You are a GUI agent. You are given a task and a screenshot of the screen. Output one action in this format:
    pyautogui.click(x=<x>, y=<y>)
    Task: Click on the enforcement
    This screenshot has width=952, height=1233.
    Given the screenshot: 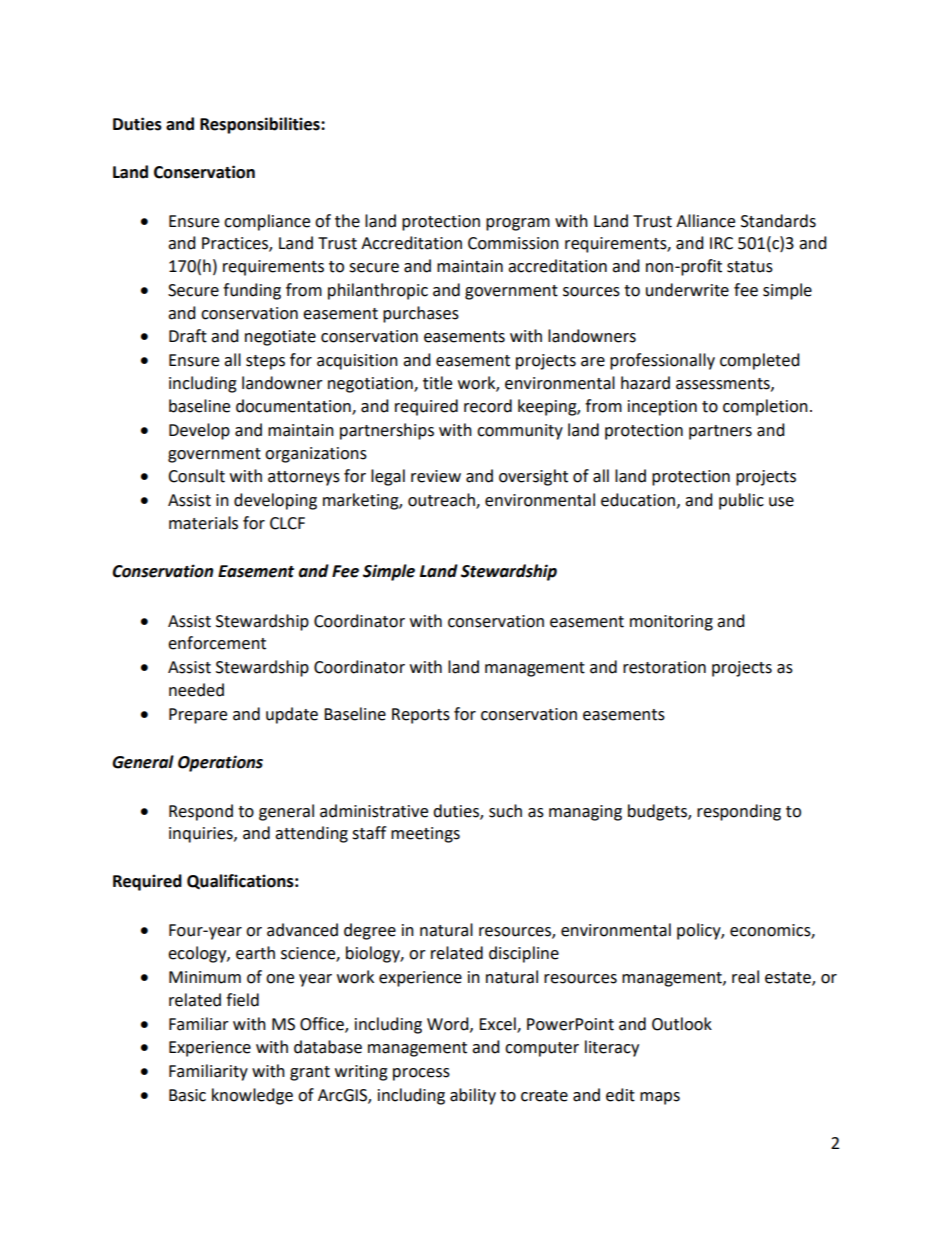 What is the action you would take?
    pyautogui.click(x=217, y=643)
